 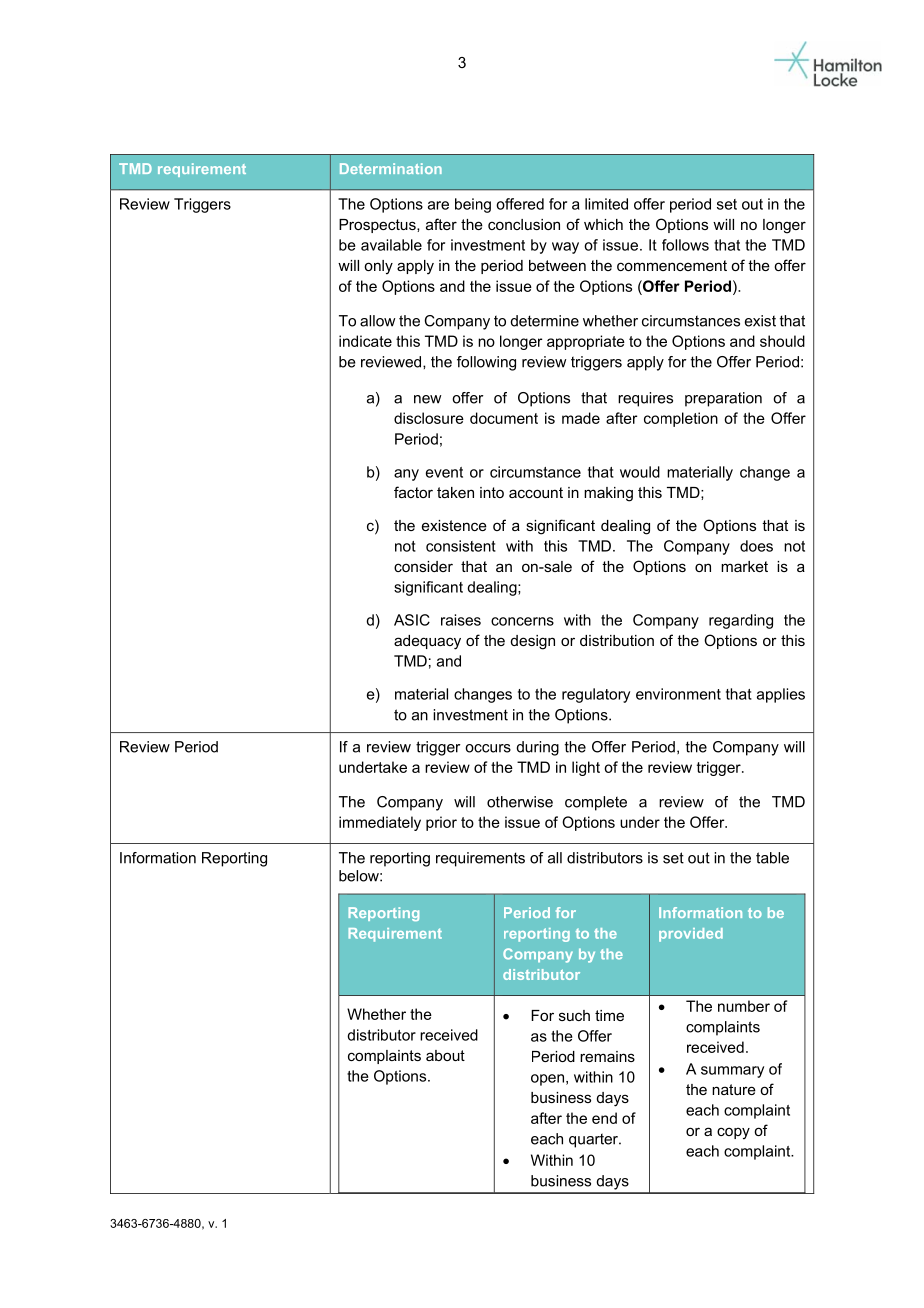 I want to click on provided, so click(x=691, y=935).
